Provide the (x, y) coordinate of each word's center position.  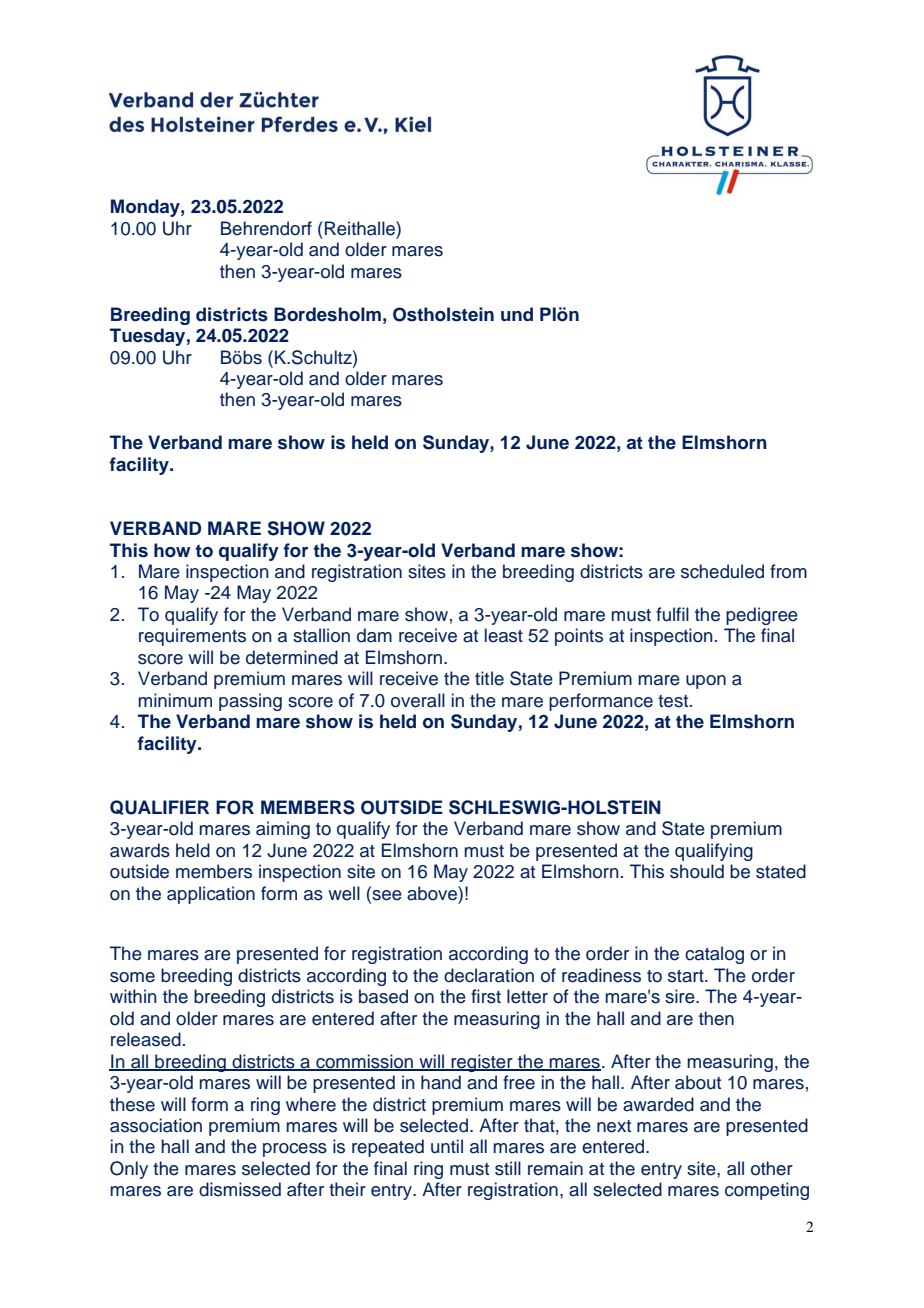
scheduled (722, 571)
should (697, 871)
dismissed (240, 1189)
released (146, 1039)
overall (418, 700)
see (386, 894)
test (674, 701)
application (211, 895)
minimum (175, 700)
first (486, 996)
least (504, 635)
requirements (192, 637)
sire (681, 996)
